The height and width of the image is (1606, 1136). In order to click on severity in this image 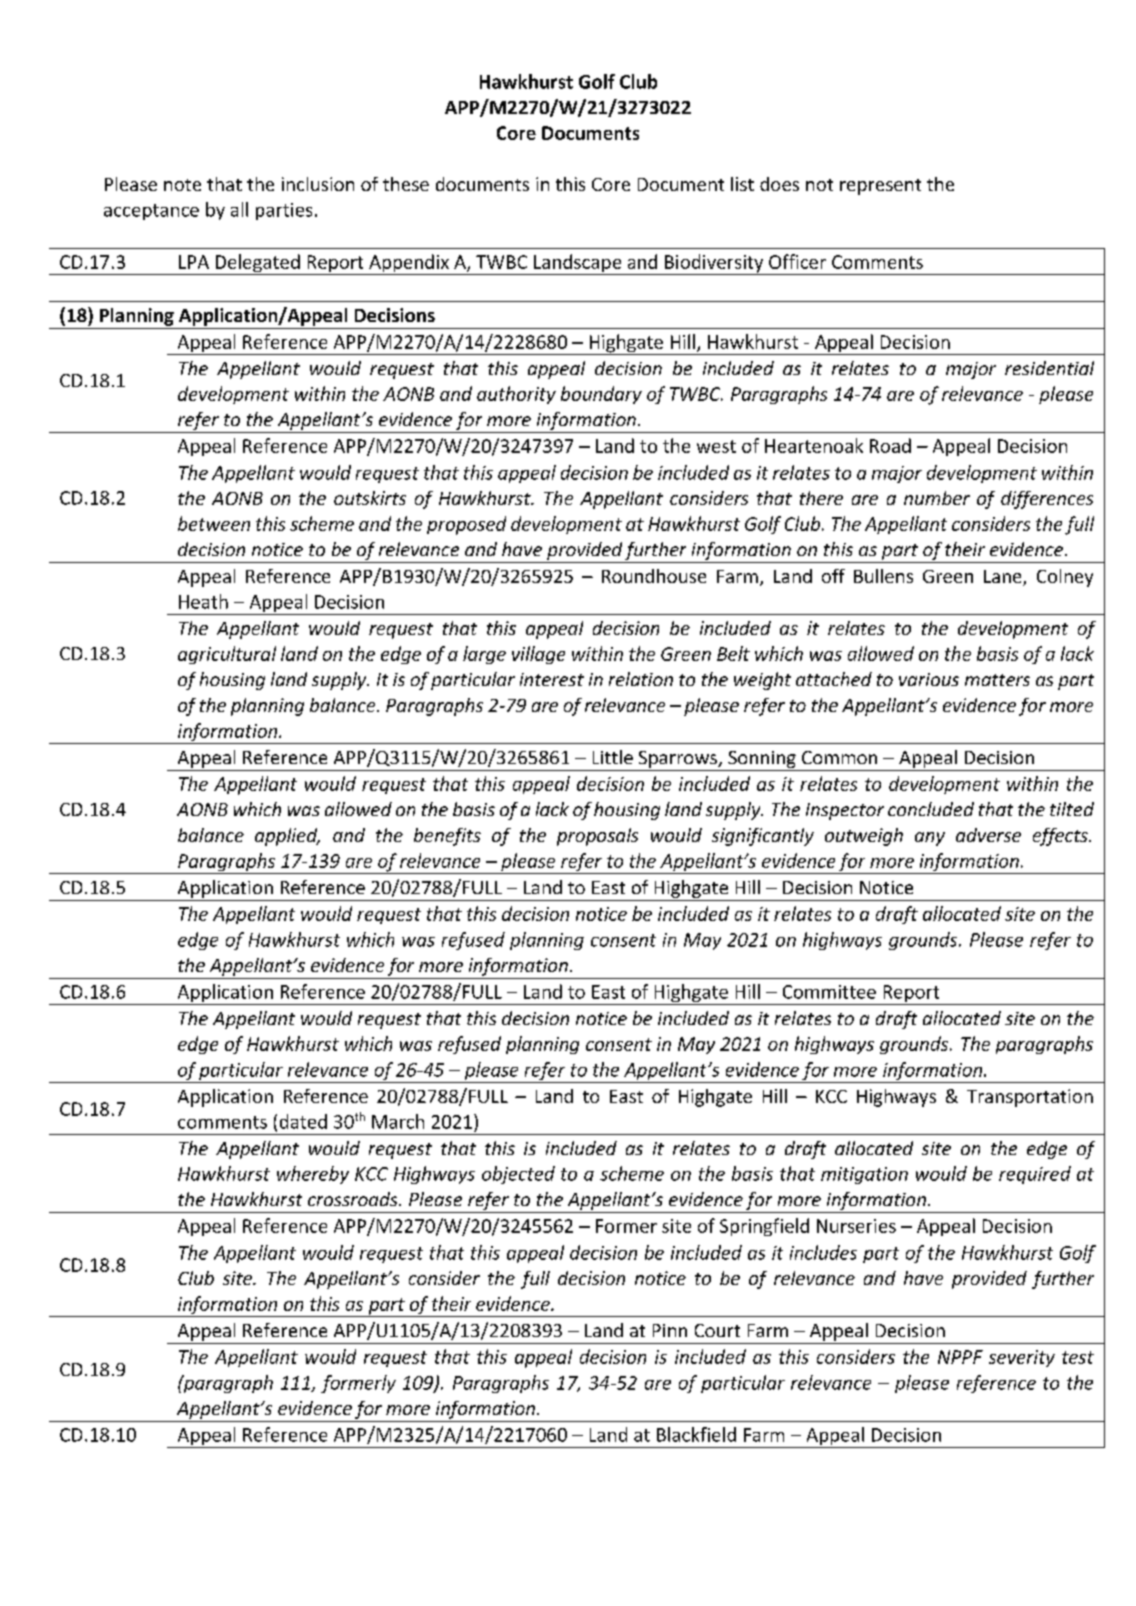, I will do `click(1022, 1358)`.
